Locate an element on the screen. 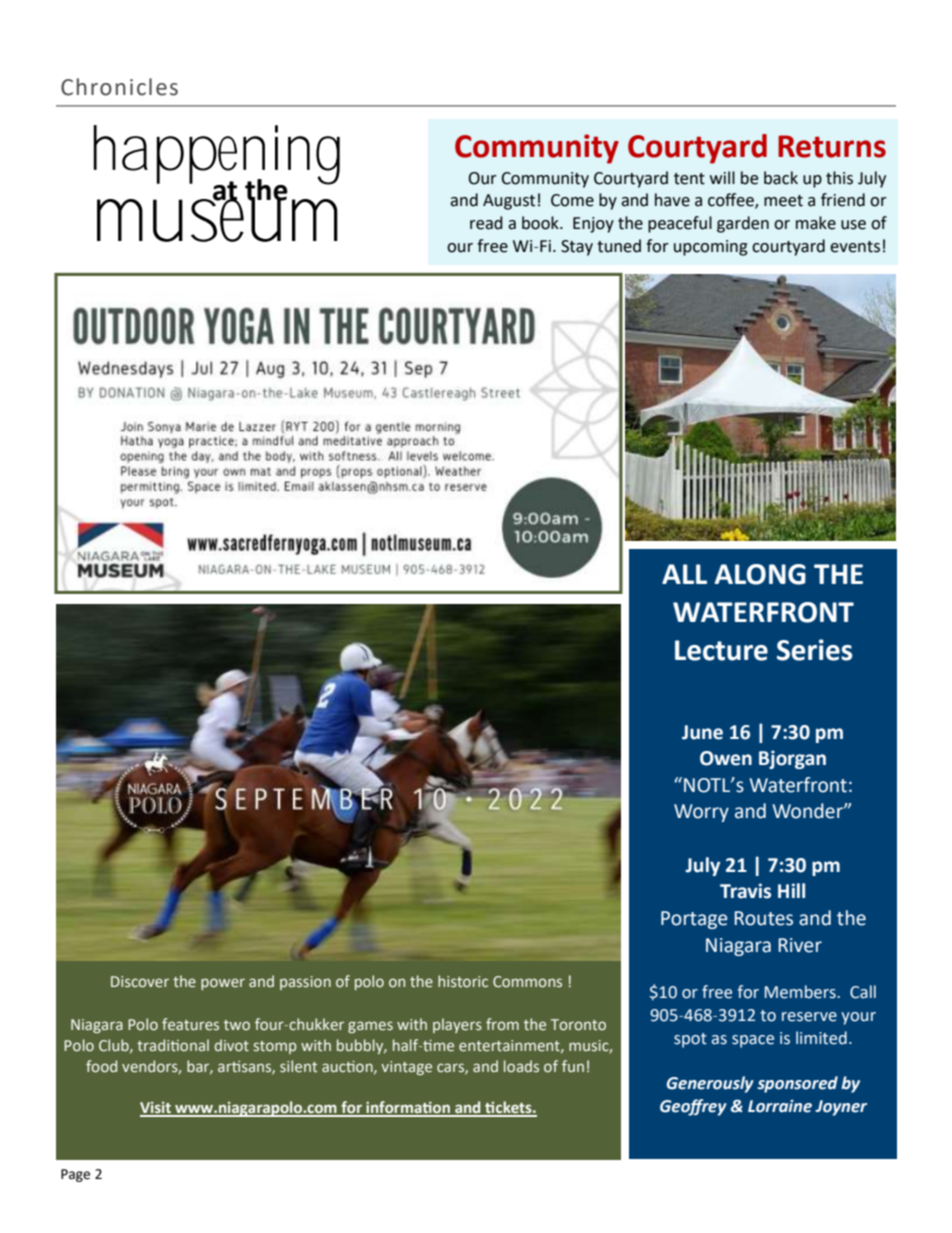 This screenshot has height=1233, width=952. ALONG is located at coordinates (760, 574).
